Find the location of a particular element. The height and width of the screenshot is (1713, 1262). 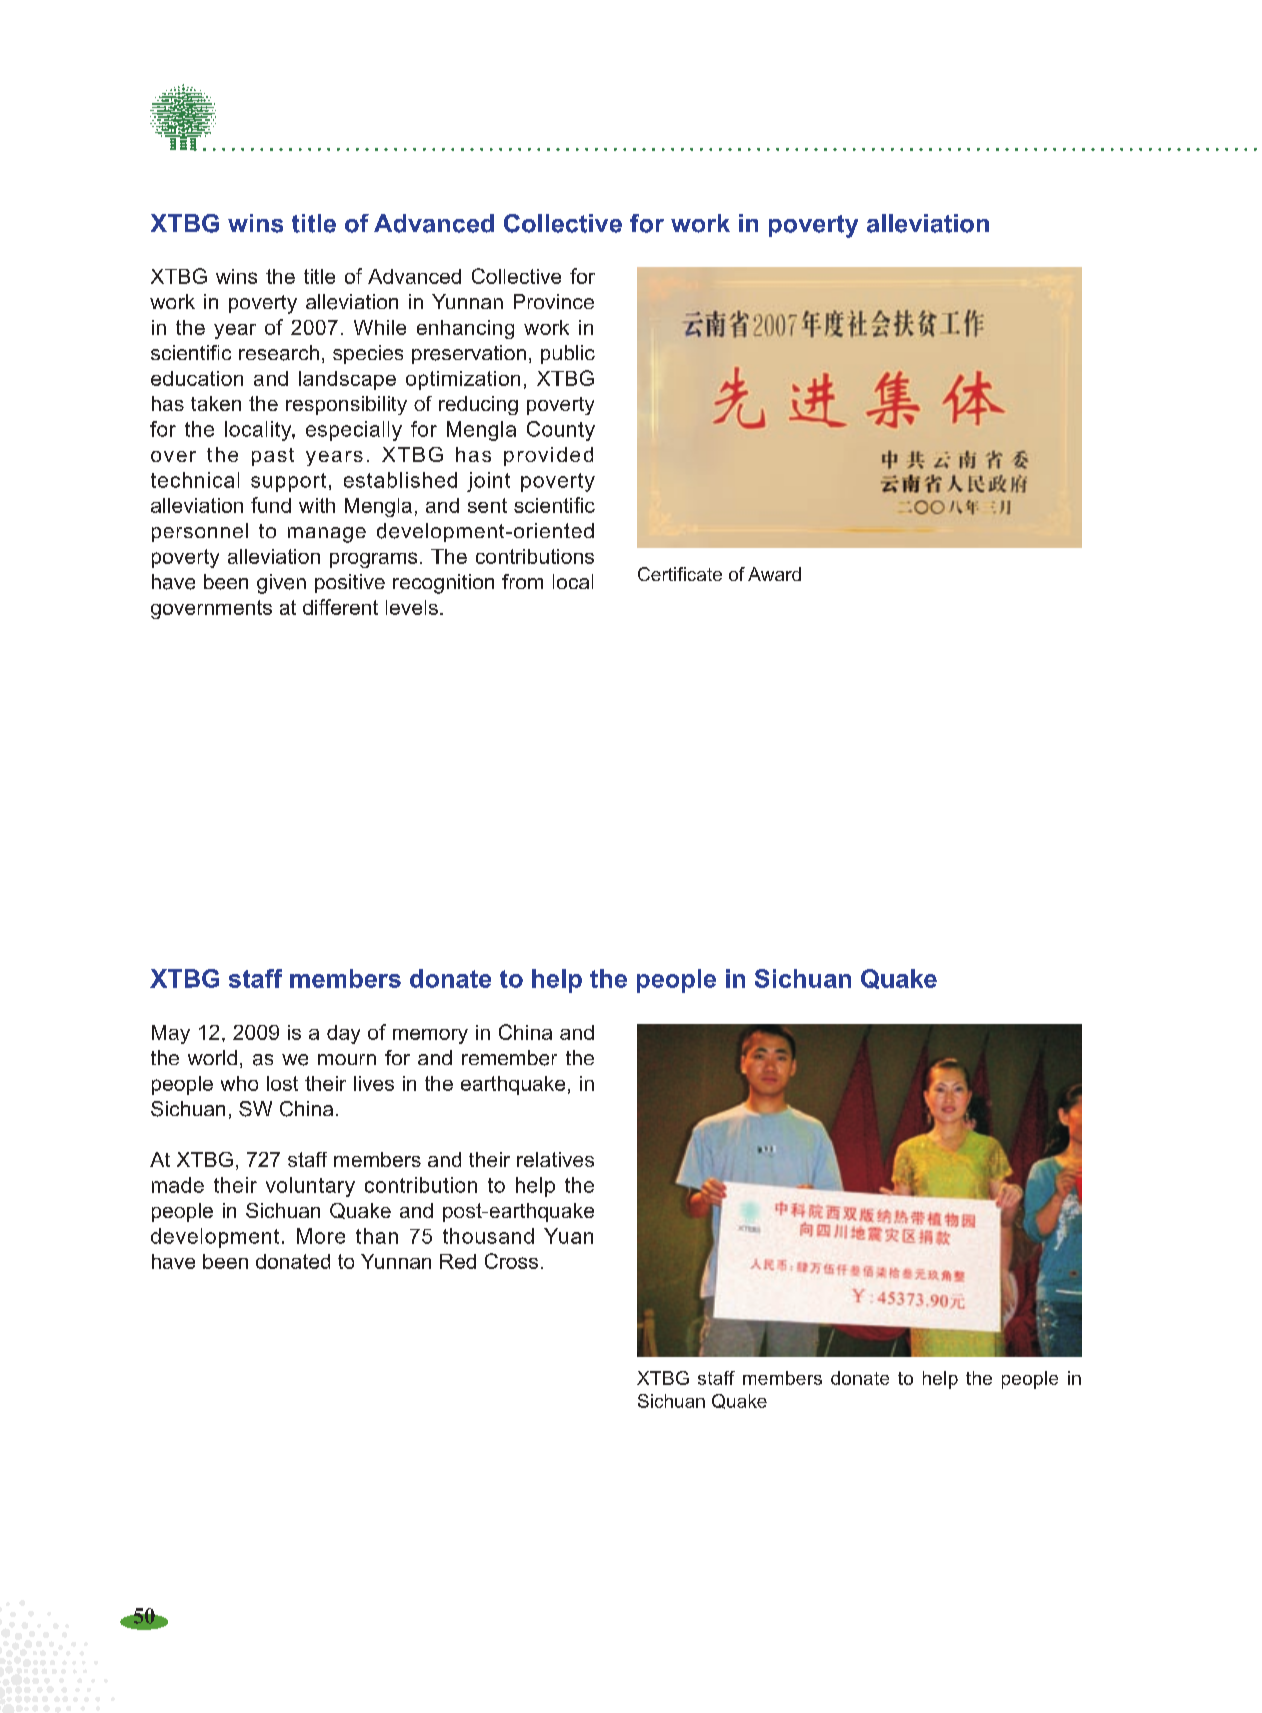

More is located at coordinates (321, 1236).
